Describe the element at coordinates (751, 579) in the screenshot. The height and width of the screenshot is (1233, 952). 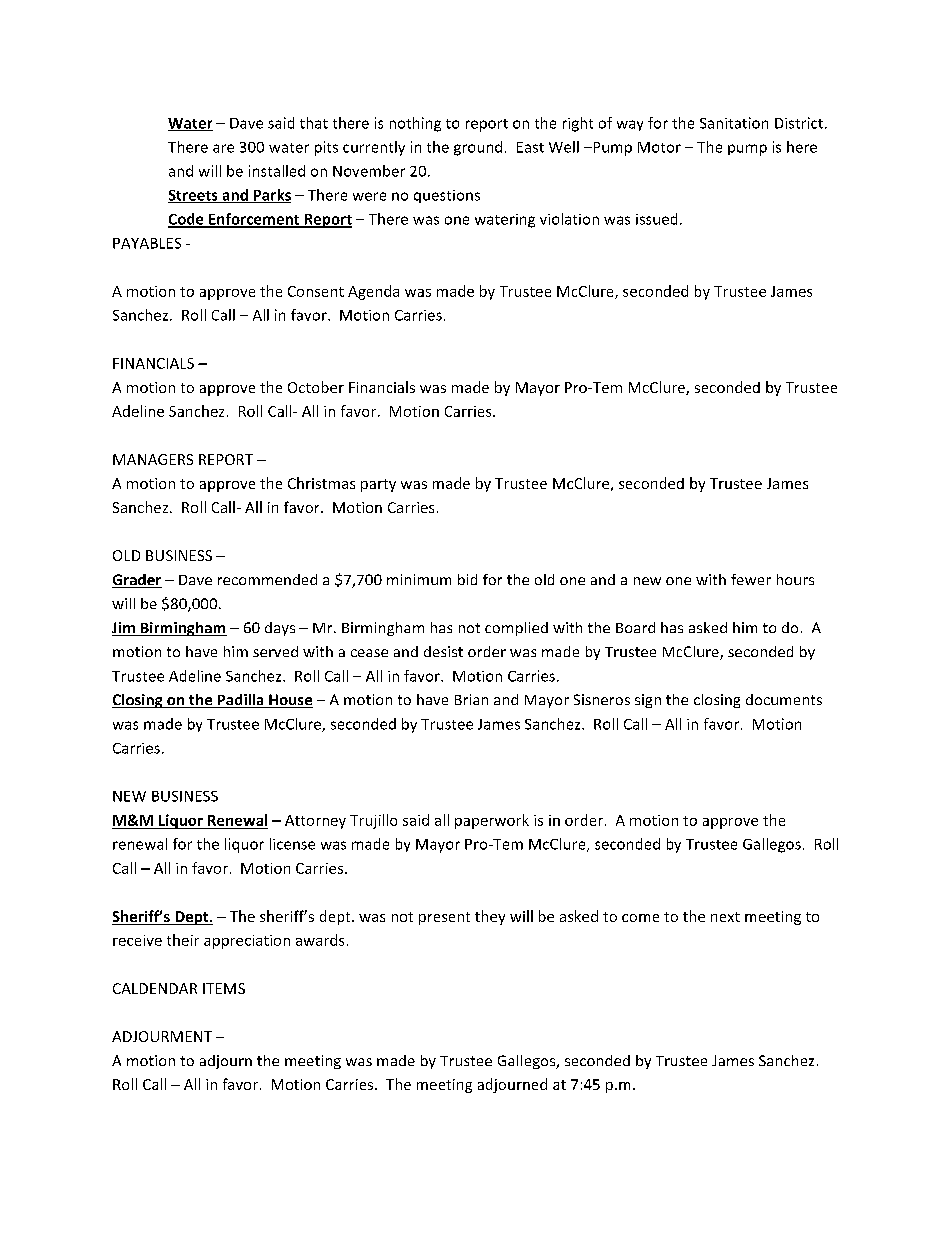
I see `fewer` at that location.
